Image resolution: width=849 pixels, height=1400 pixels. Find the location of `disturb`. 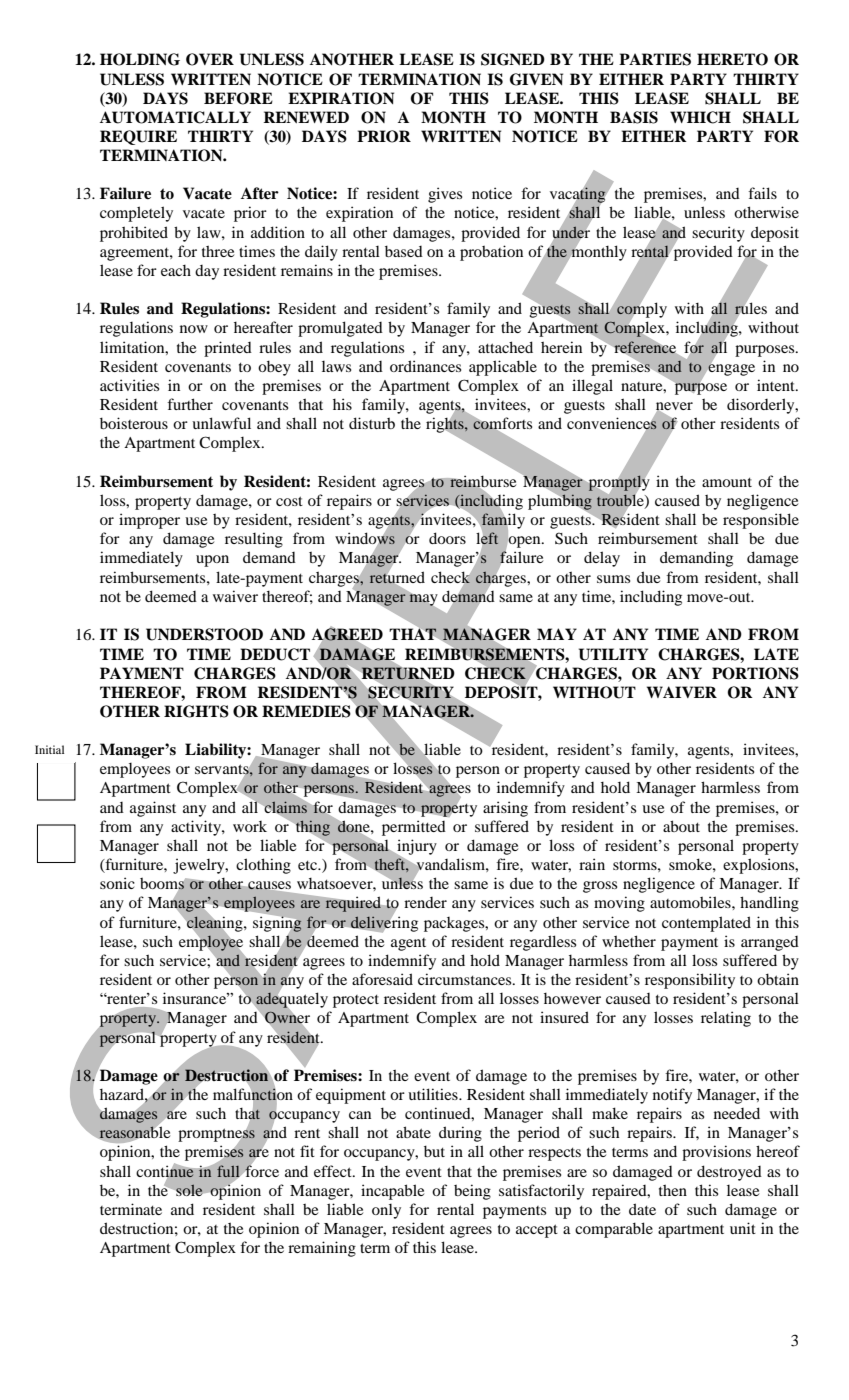

disturb is located at coordinates (372, 423).
